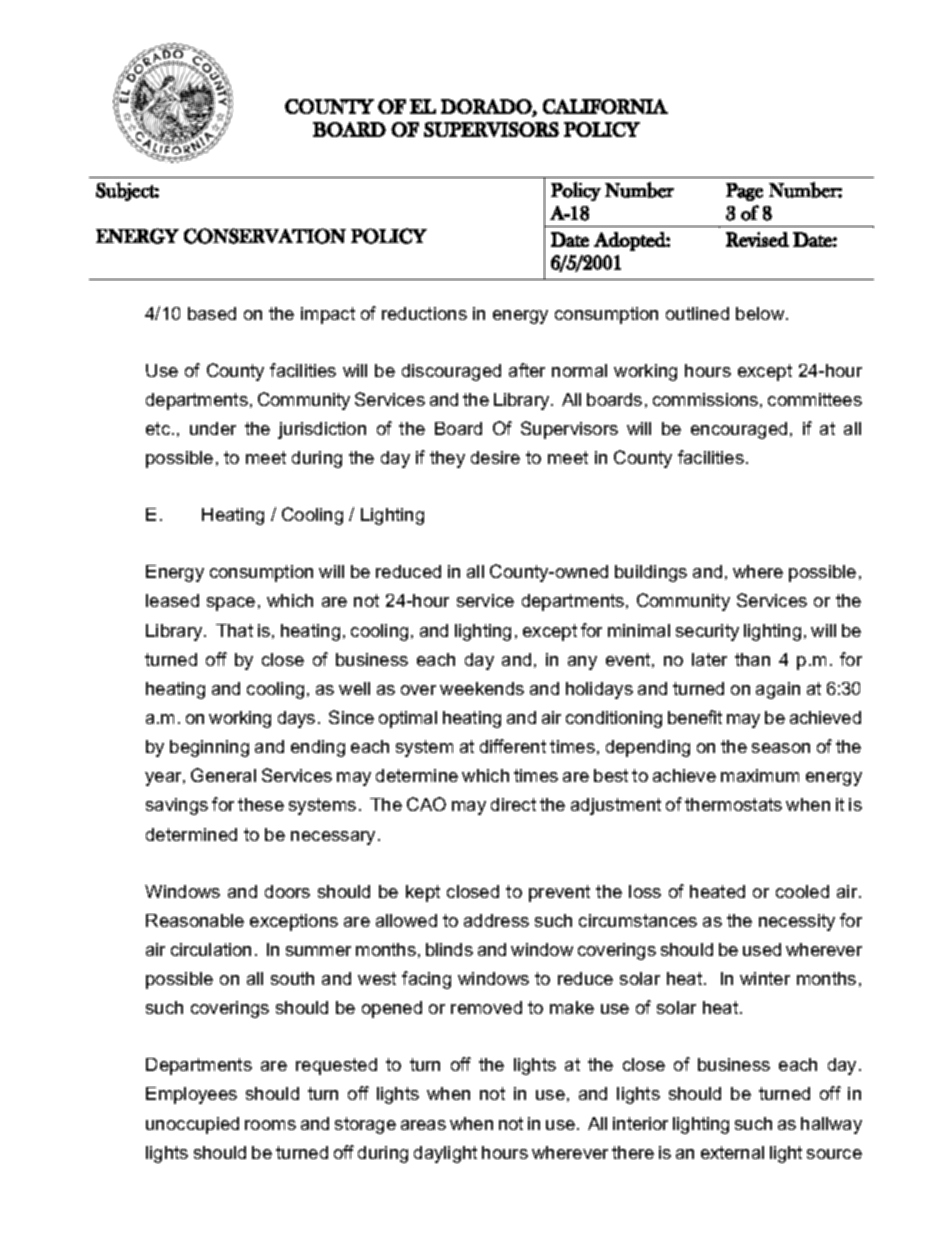  Describe the element at coordinates (744, 192) in the page. I see `Page` at that location.
